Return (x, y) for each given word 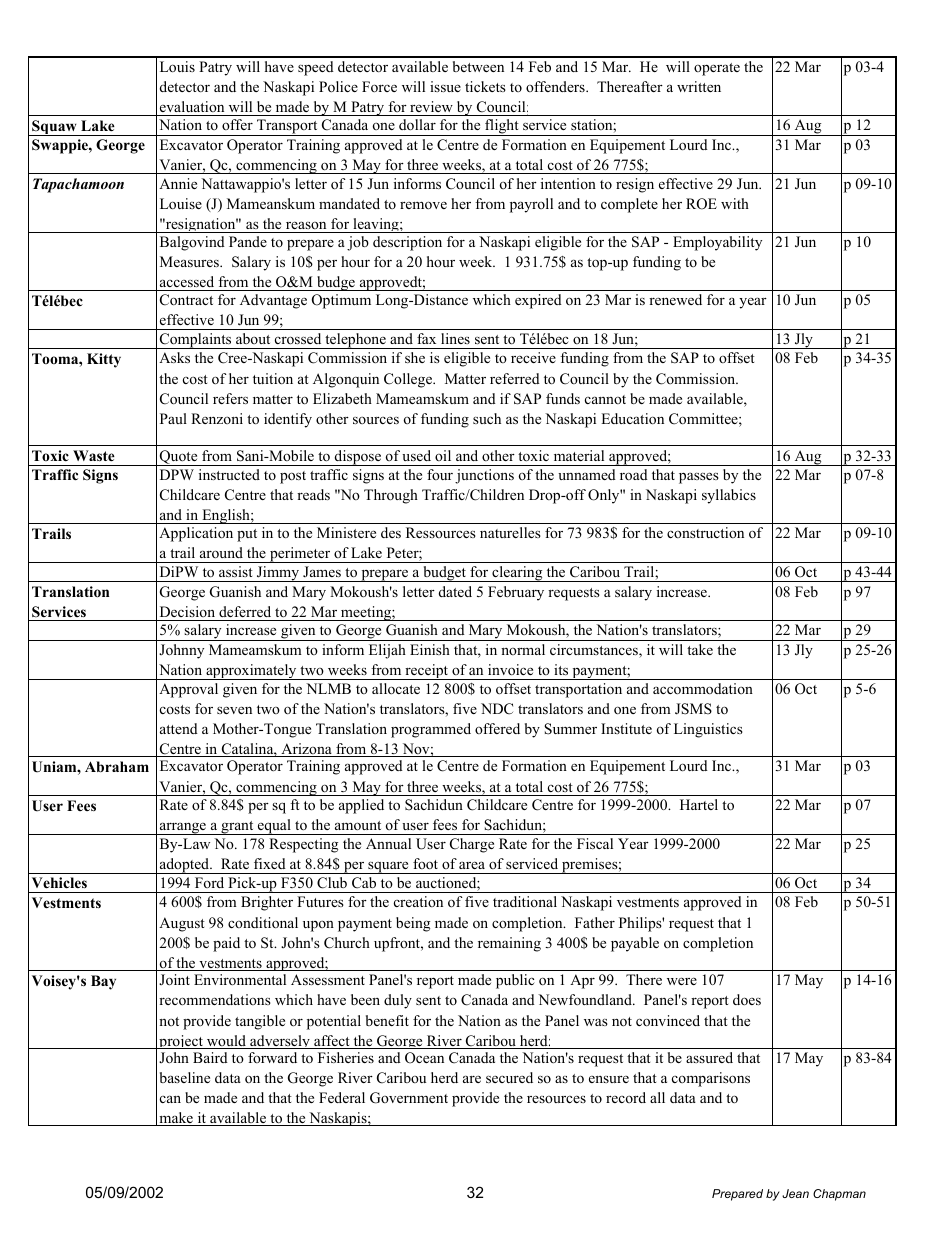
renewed (675, 299)
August (182, 924)
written (699, 86)
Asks (174, 357)
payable (635, 944)
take (700, 649)
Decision (187, 611)
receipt (427, 672)
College (409, 380)
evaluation (192, 108)
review (431, 108)
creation (418, 901)
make (176, 1119)
